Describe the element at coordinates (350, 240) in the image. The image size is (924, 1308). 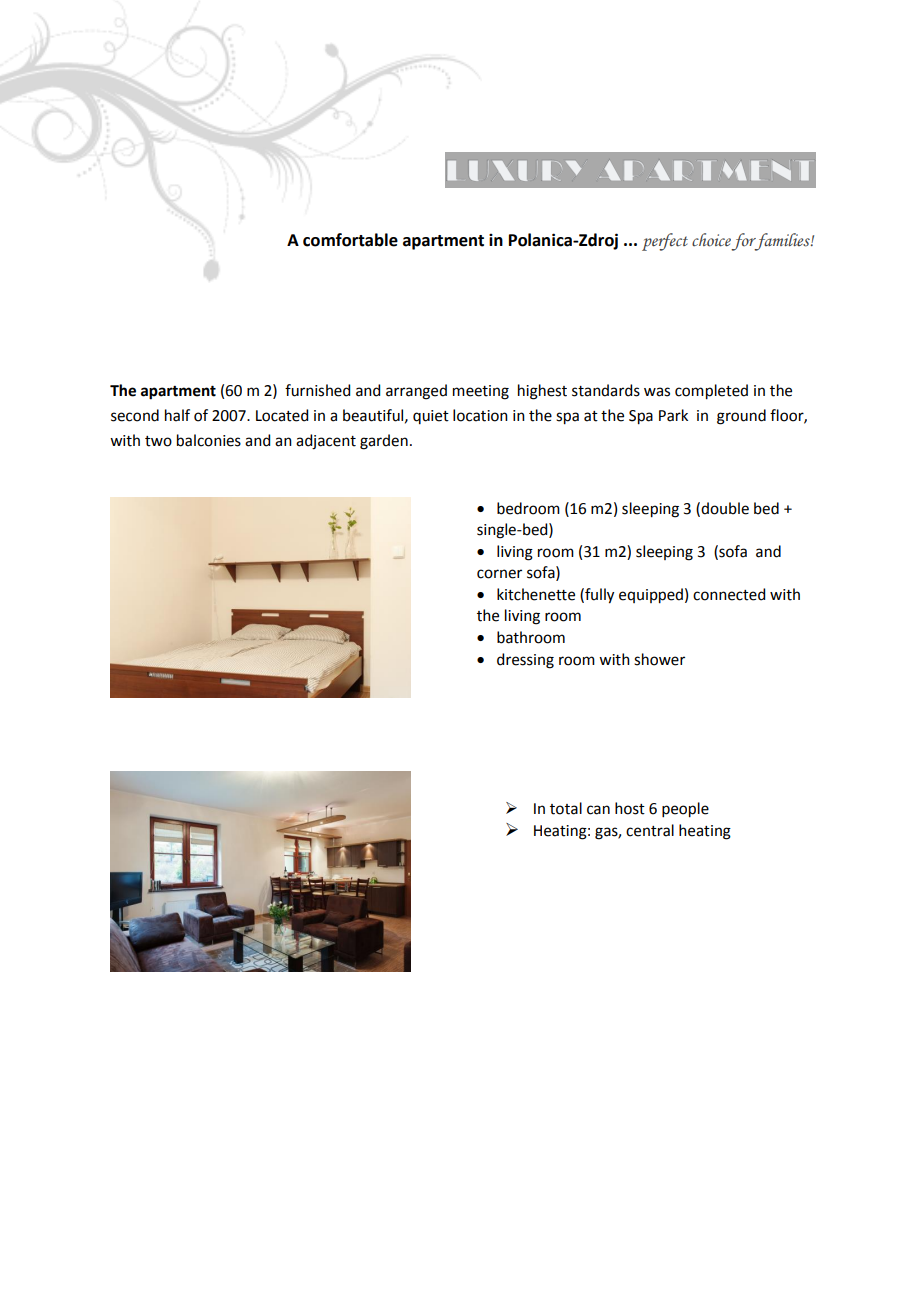
I see `comfortable` at that location.
